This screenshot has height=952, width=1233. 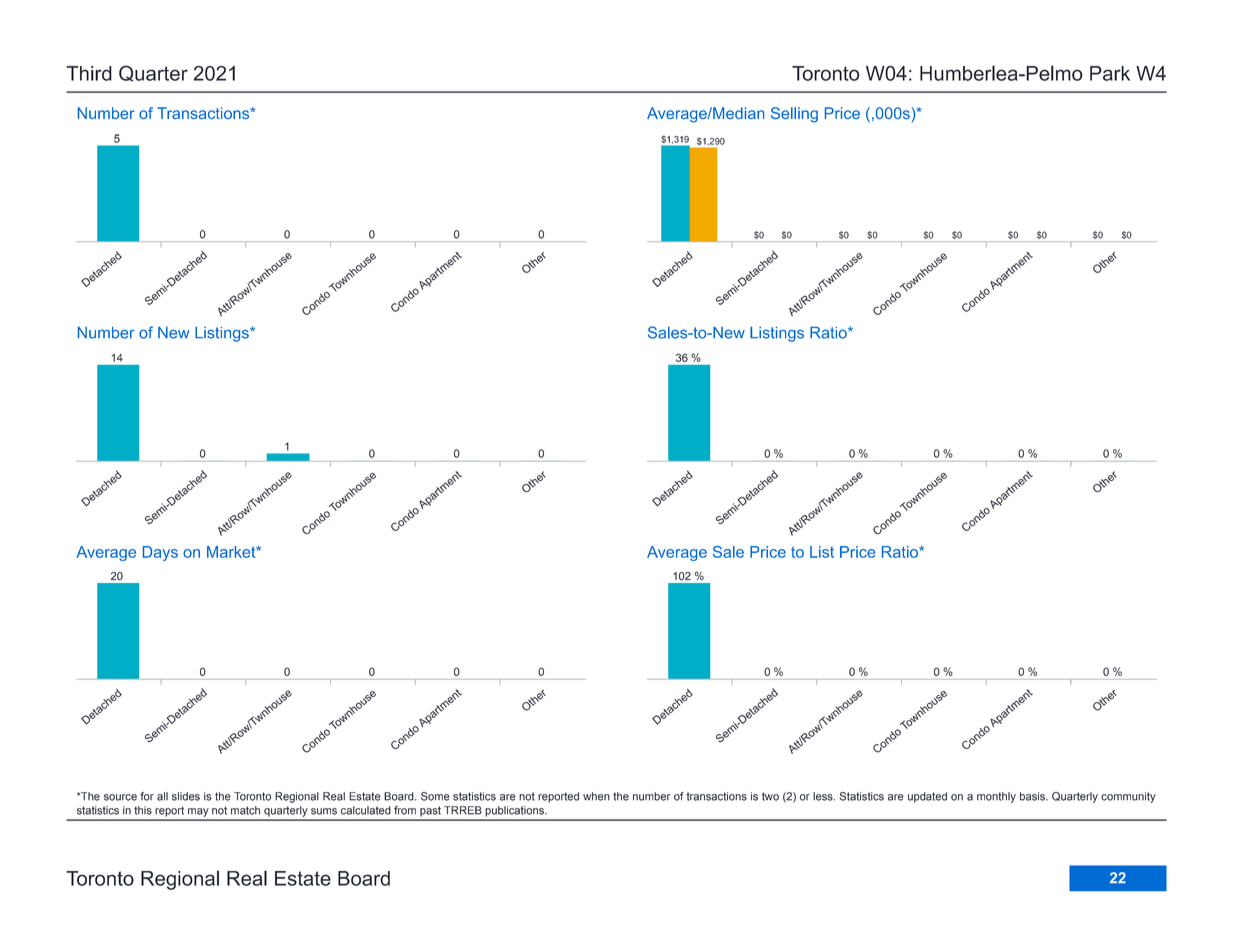 I want to click on two, so click(x=770, y=796).
